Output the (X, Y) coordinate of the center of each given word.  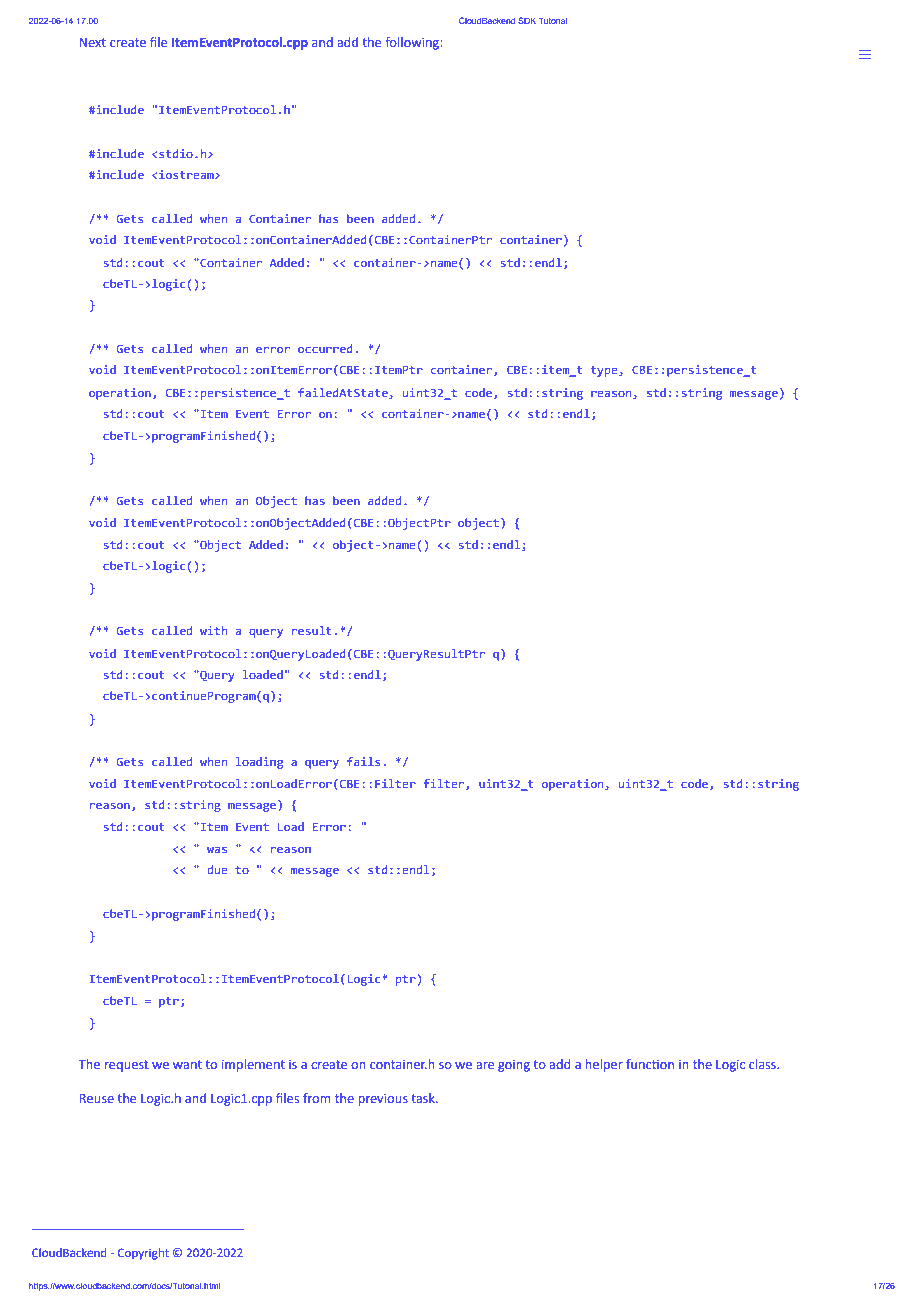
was (217, 849)
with (213, 630)
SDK (527, 20)
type (605, 371)
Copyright (143, 1254)
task (424, 1098)
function (650, 1064)
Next (92, 43)
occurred (325, 348)
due (217, 869)
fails (364, 761)
